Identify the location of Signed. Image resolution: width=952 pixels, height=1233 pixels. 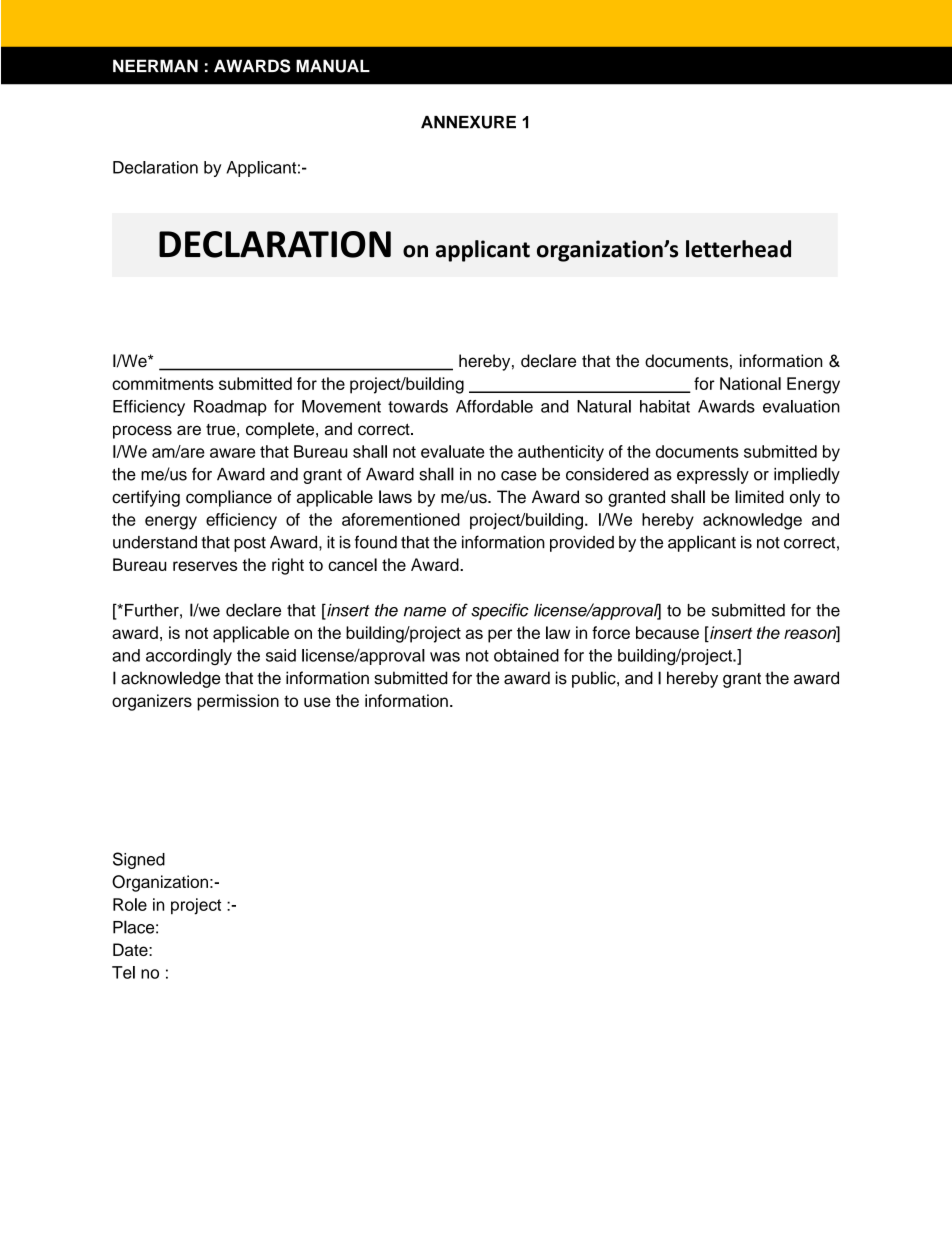
(139, 860).
